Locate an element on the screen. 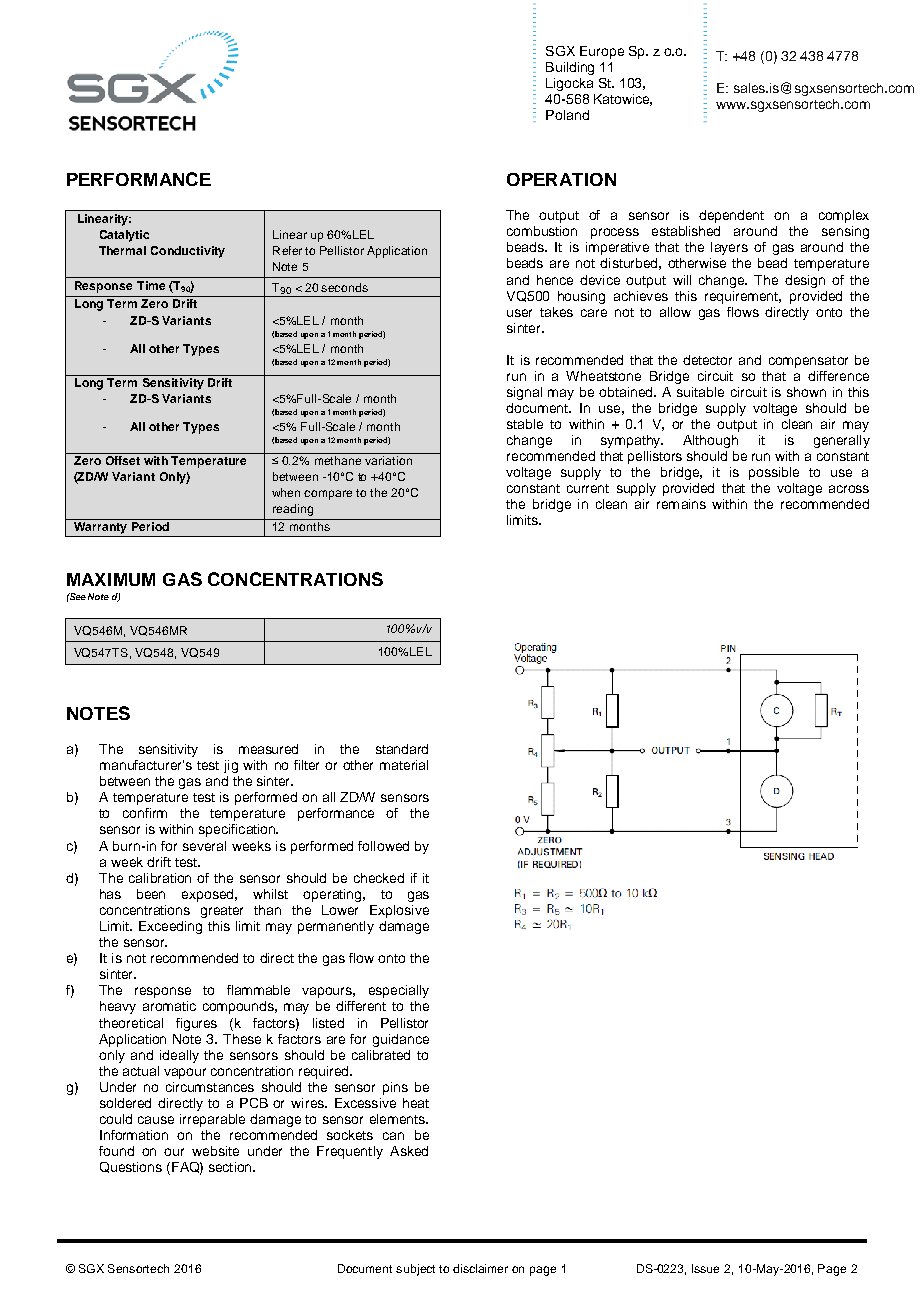 This screenshot has height=1308, width=924. Catalytic is located at coordinates (124, 236).
